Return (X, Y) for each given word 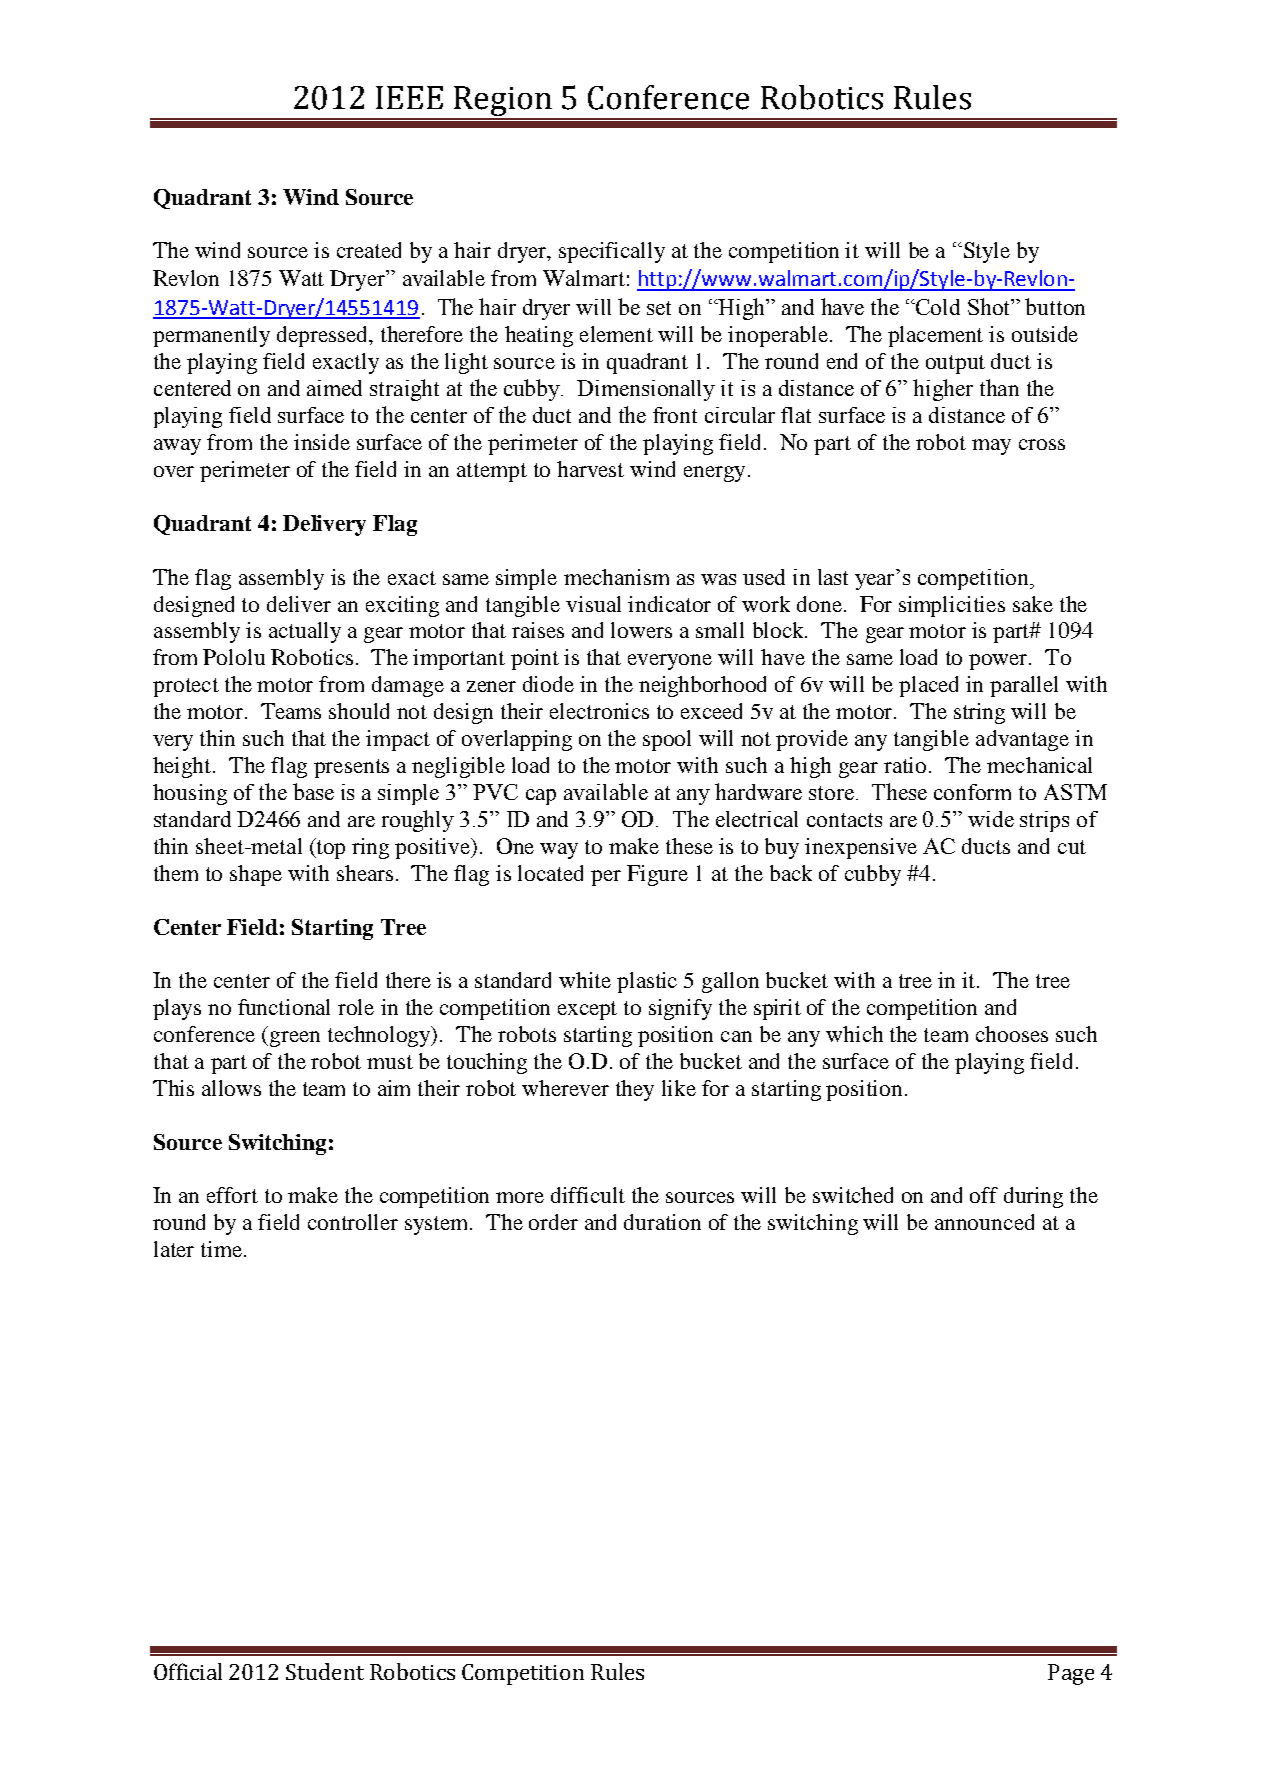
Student (325, 1671)
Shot (990, 306)
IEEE (409, 97)
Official (188, 1671)
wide (991, 819)
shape (256, 875)
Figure (657, 875)
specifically (612, 252)
